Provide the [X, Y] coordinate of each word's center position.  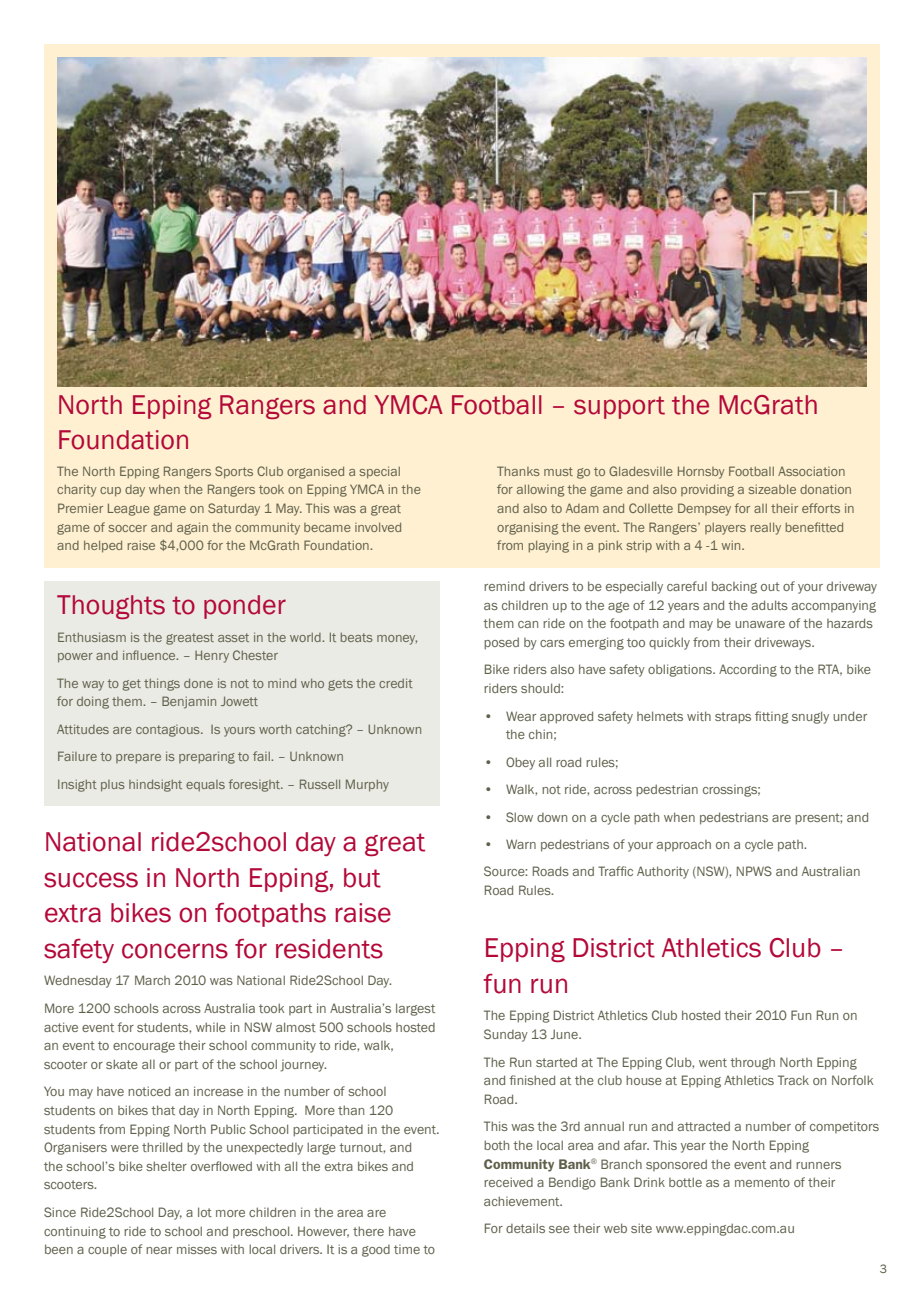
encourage [144, 1047]
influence [150, 655]
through [752, 1063]
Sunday [506, 1035]
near [159, 1250]
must [558, 471]
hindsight [155, 785]
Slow [519, 817]
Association [811, 471]
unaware [760, 624]
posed [501, 643]
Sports [234, 472]
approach [684, 846]
